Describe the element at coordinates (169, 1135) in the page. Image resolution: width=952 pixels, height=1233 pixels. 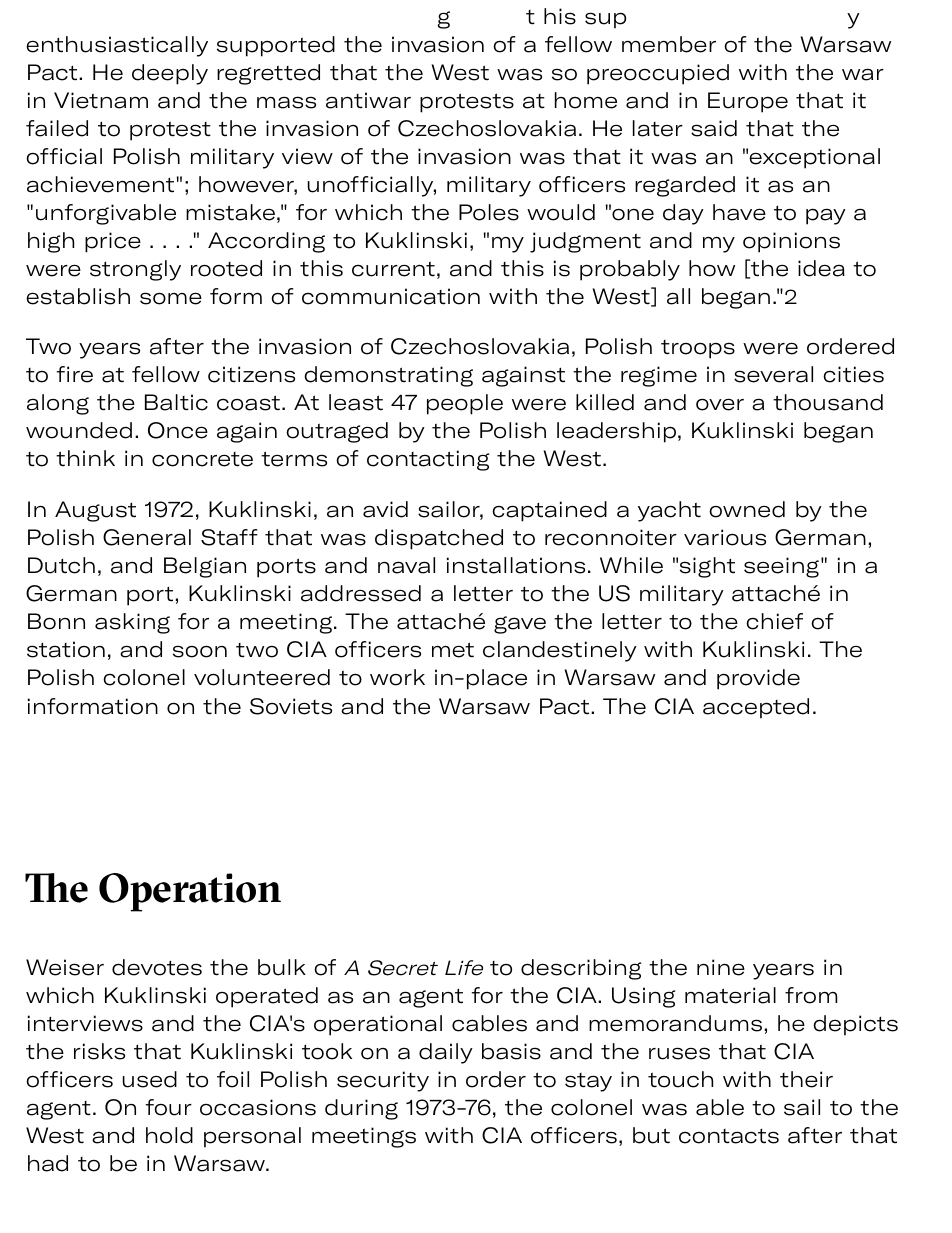
I see `hold` at that location.
